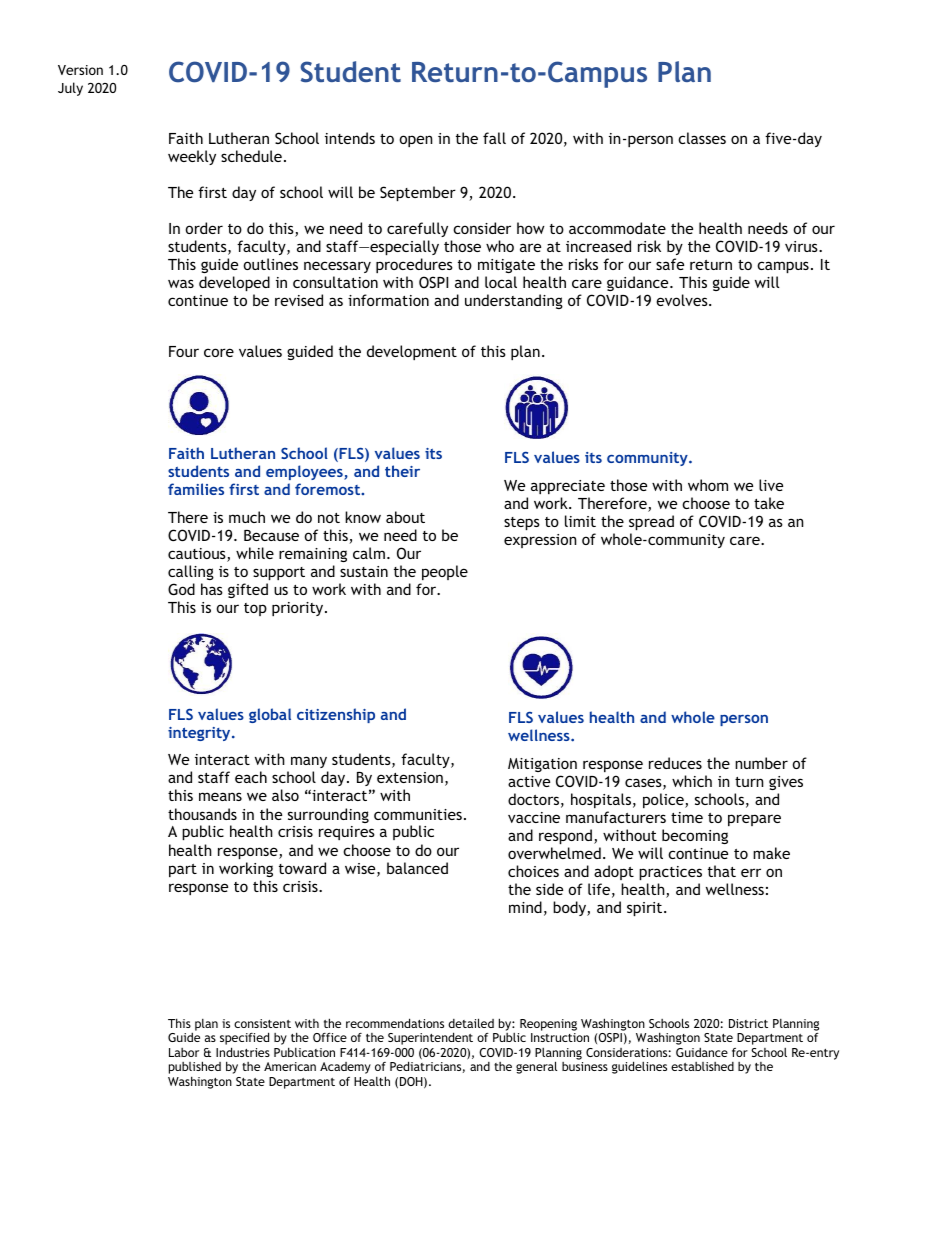 Image resolution: width=952 pixels, height=1233 pixels. I want to click on classes, so click(702, 138).
